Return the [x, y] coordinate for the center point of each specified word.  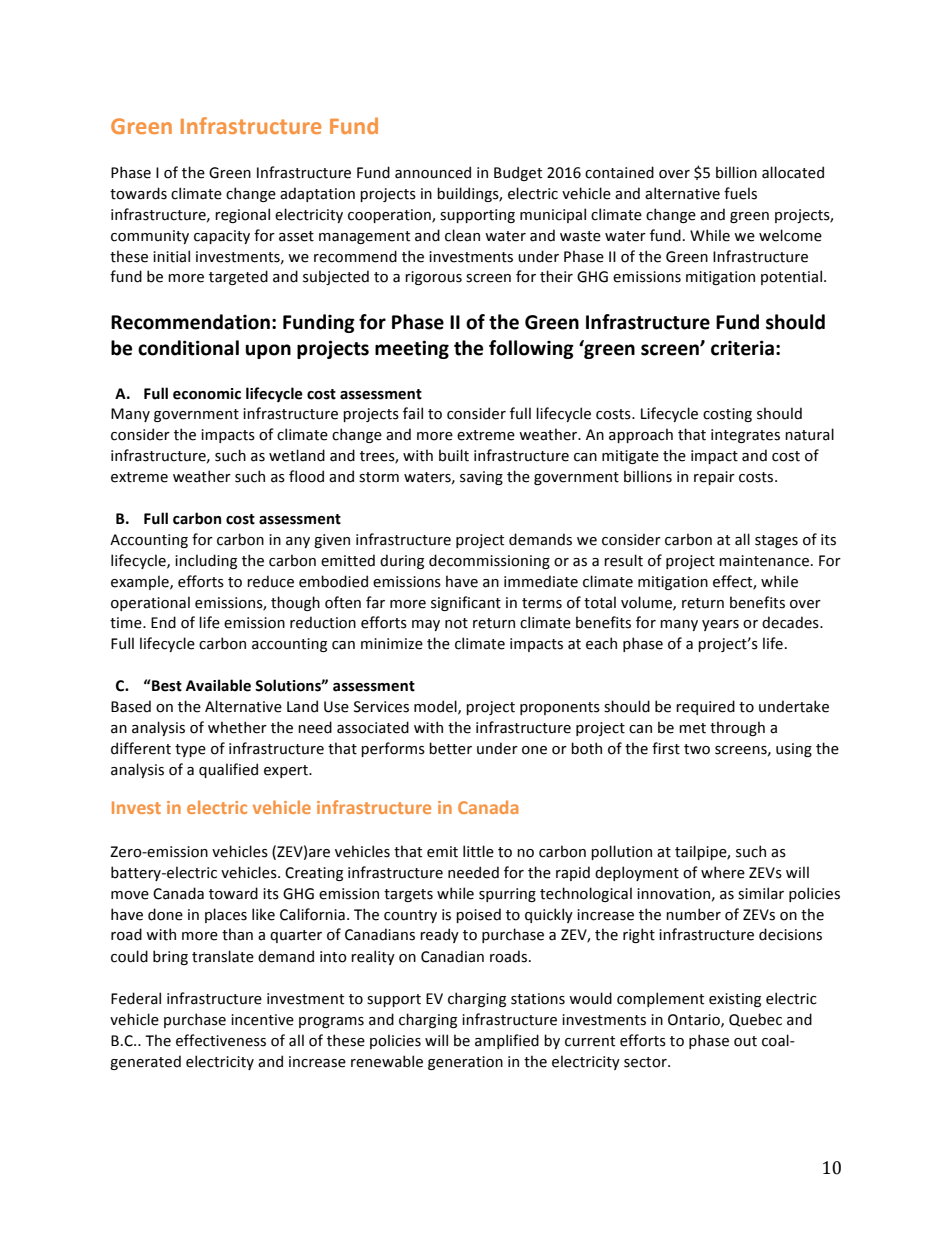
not [456, 623]
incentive [262, 1020]
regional [242, 215]
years [720, 625]
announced [433, 172]
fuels [740, 193]
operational [150, 603]
